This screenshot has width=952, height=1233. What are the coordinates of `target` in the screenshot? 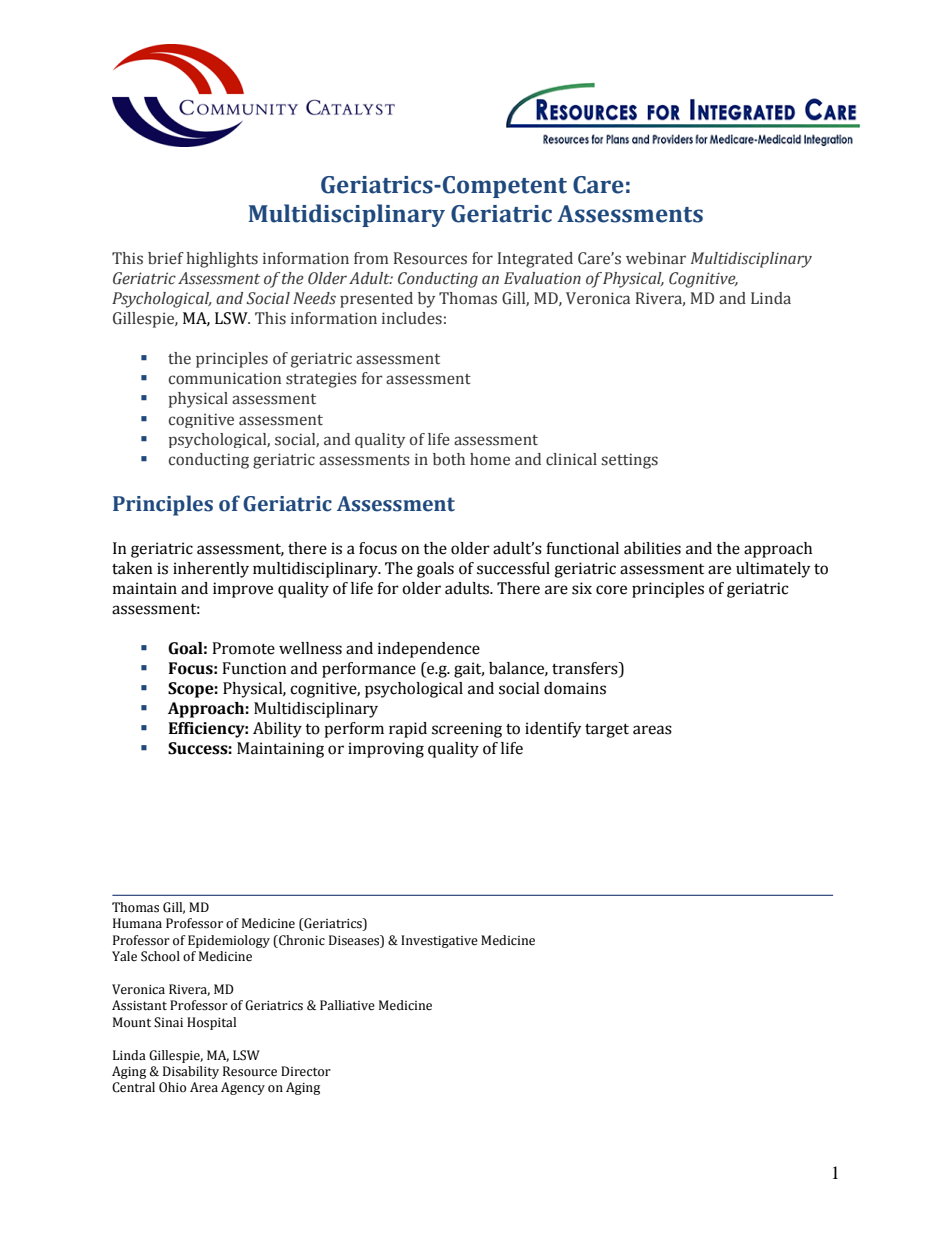 It's located at (607, 730).
